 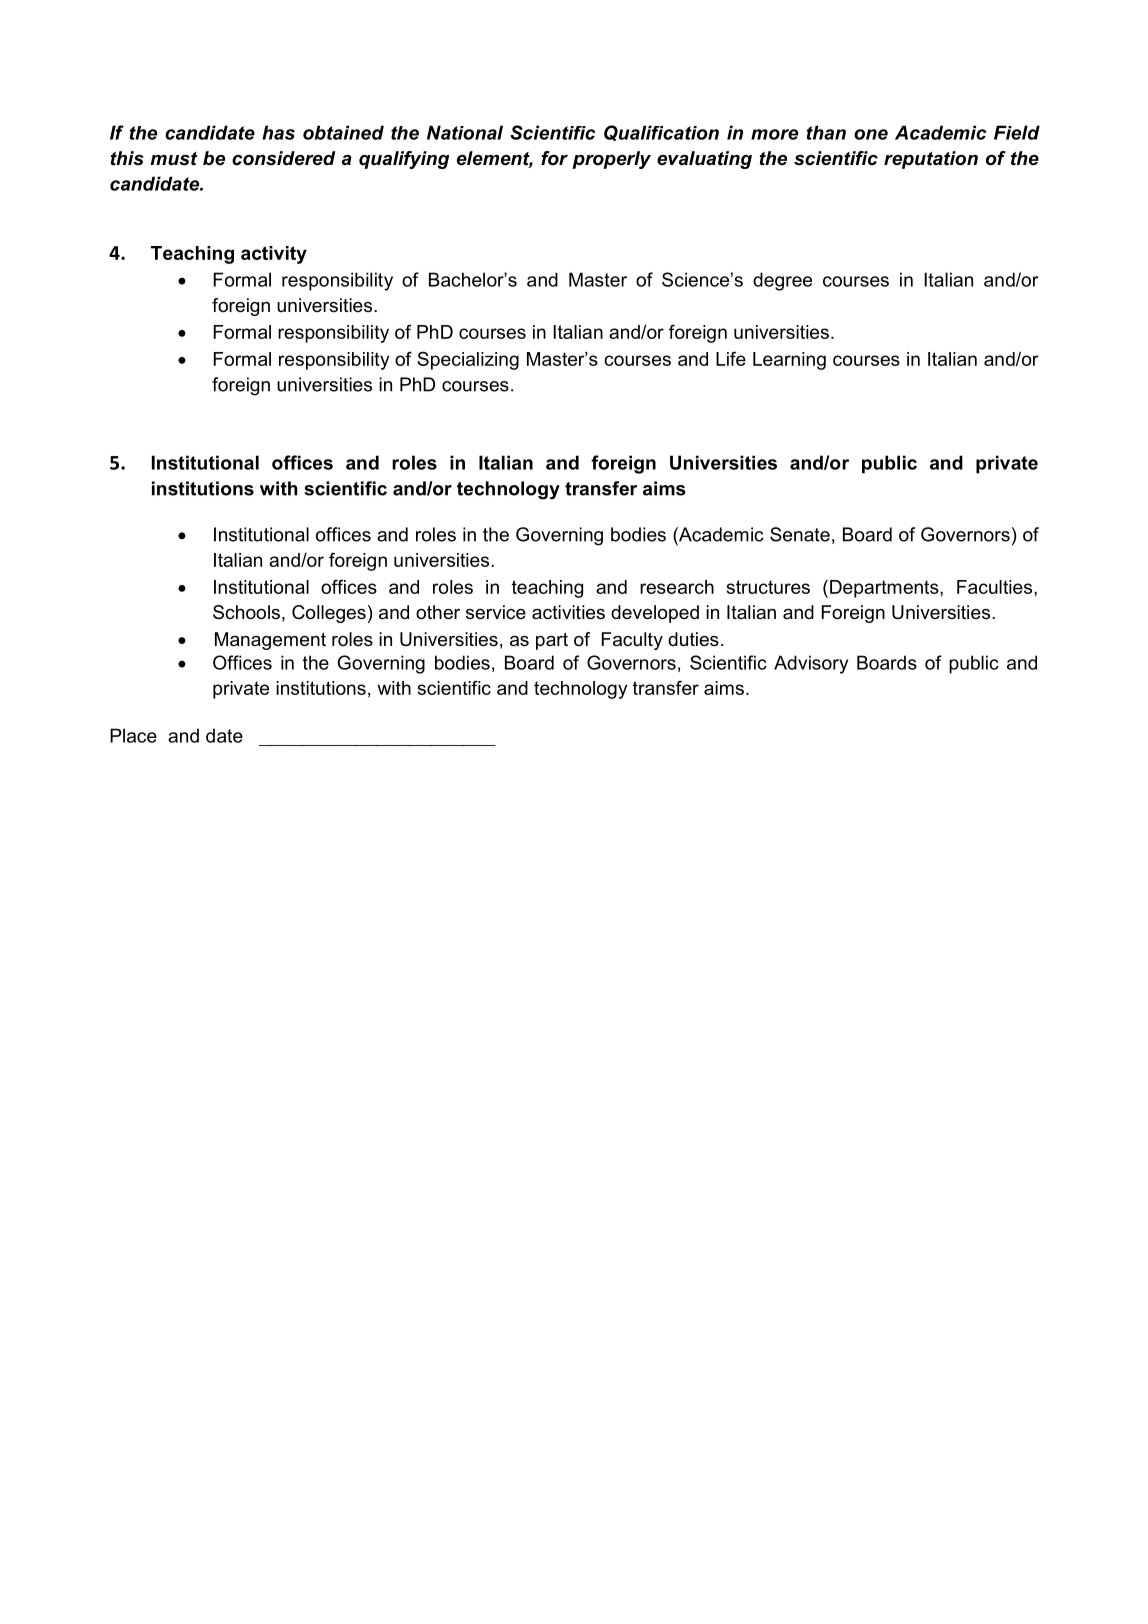 I want to click on Faculty, so click(x=632, y=641).
